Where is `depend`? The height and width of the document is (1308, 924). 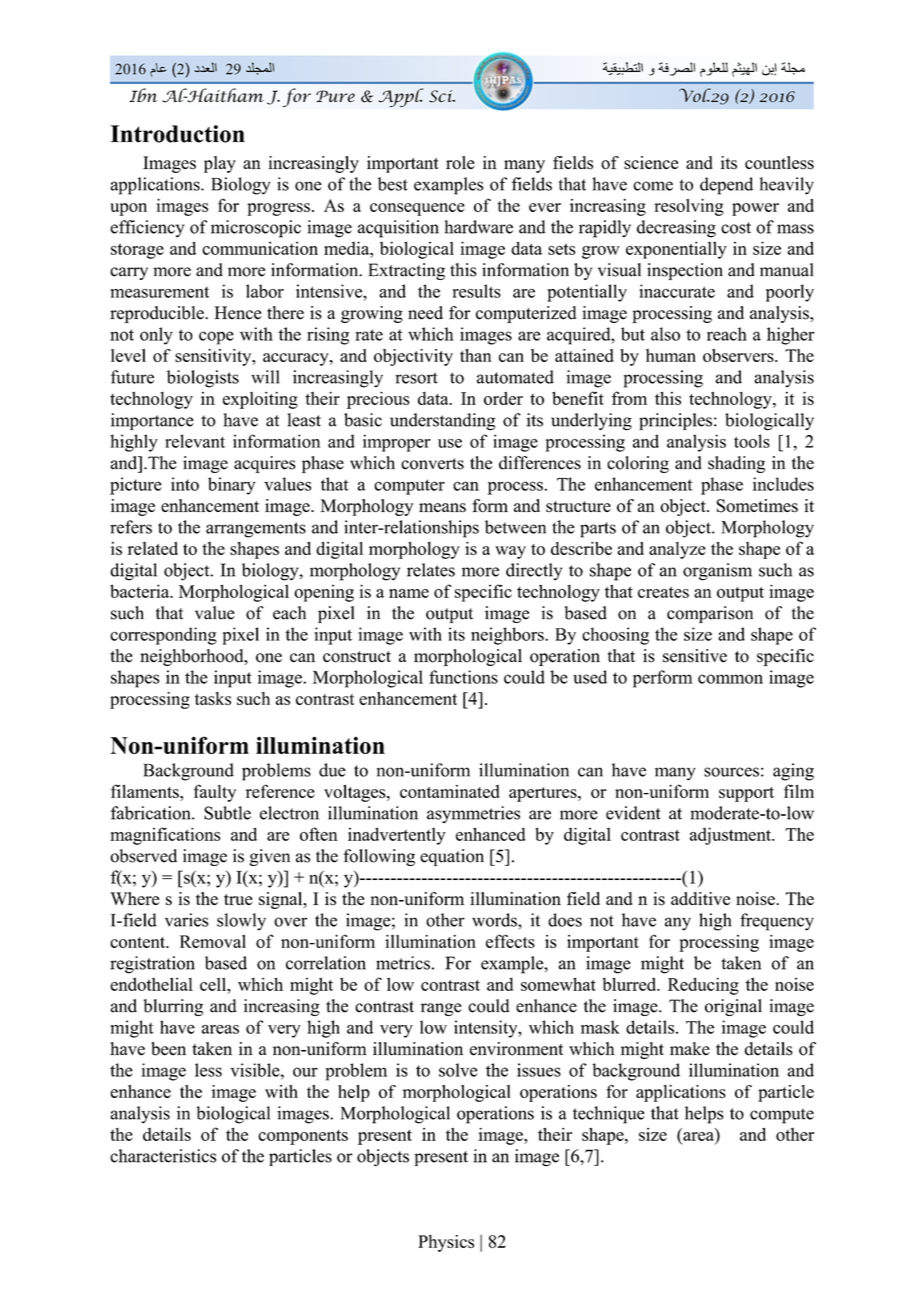
depend is located at coordinates (726, 186).
